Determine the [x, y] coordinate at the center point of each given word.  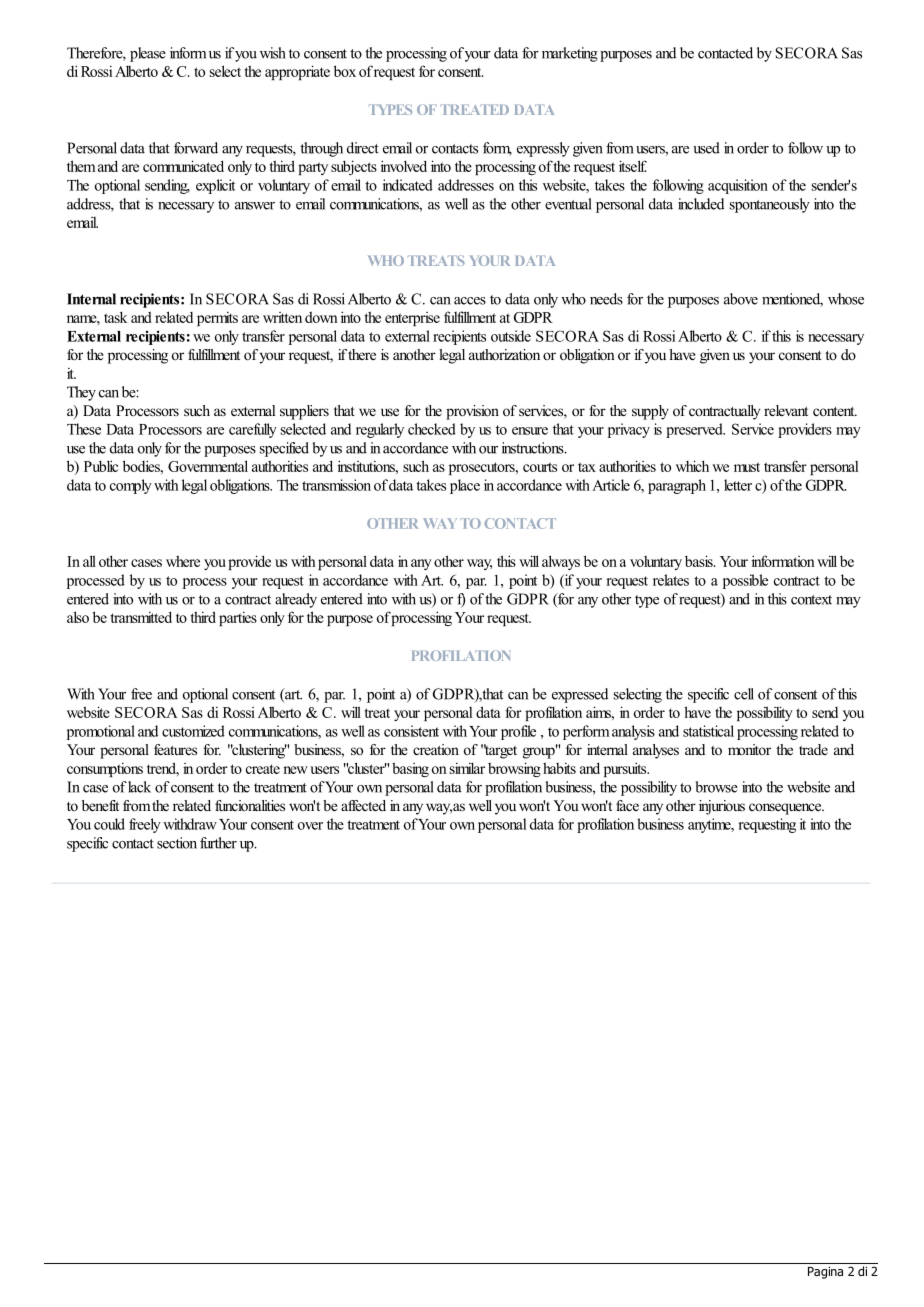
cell [744, 694]
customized [193, 731]
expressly [543, 149]
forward [196, 148]
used [706, 148]
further [218, 843]
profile [518, 732]
